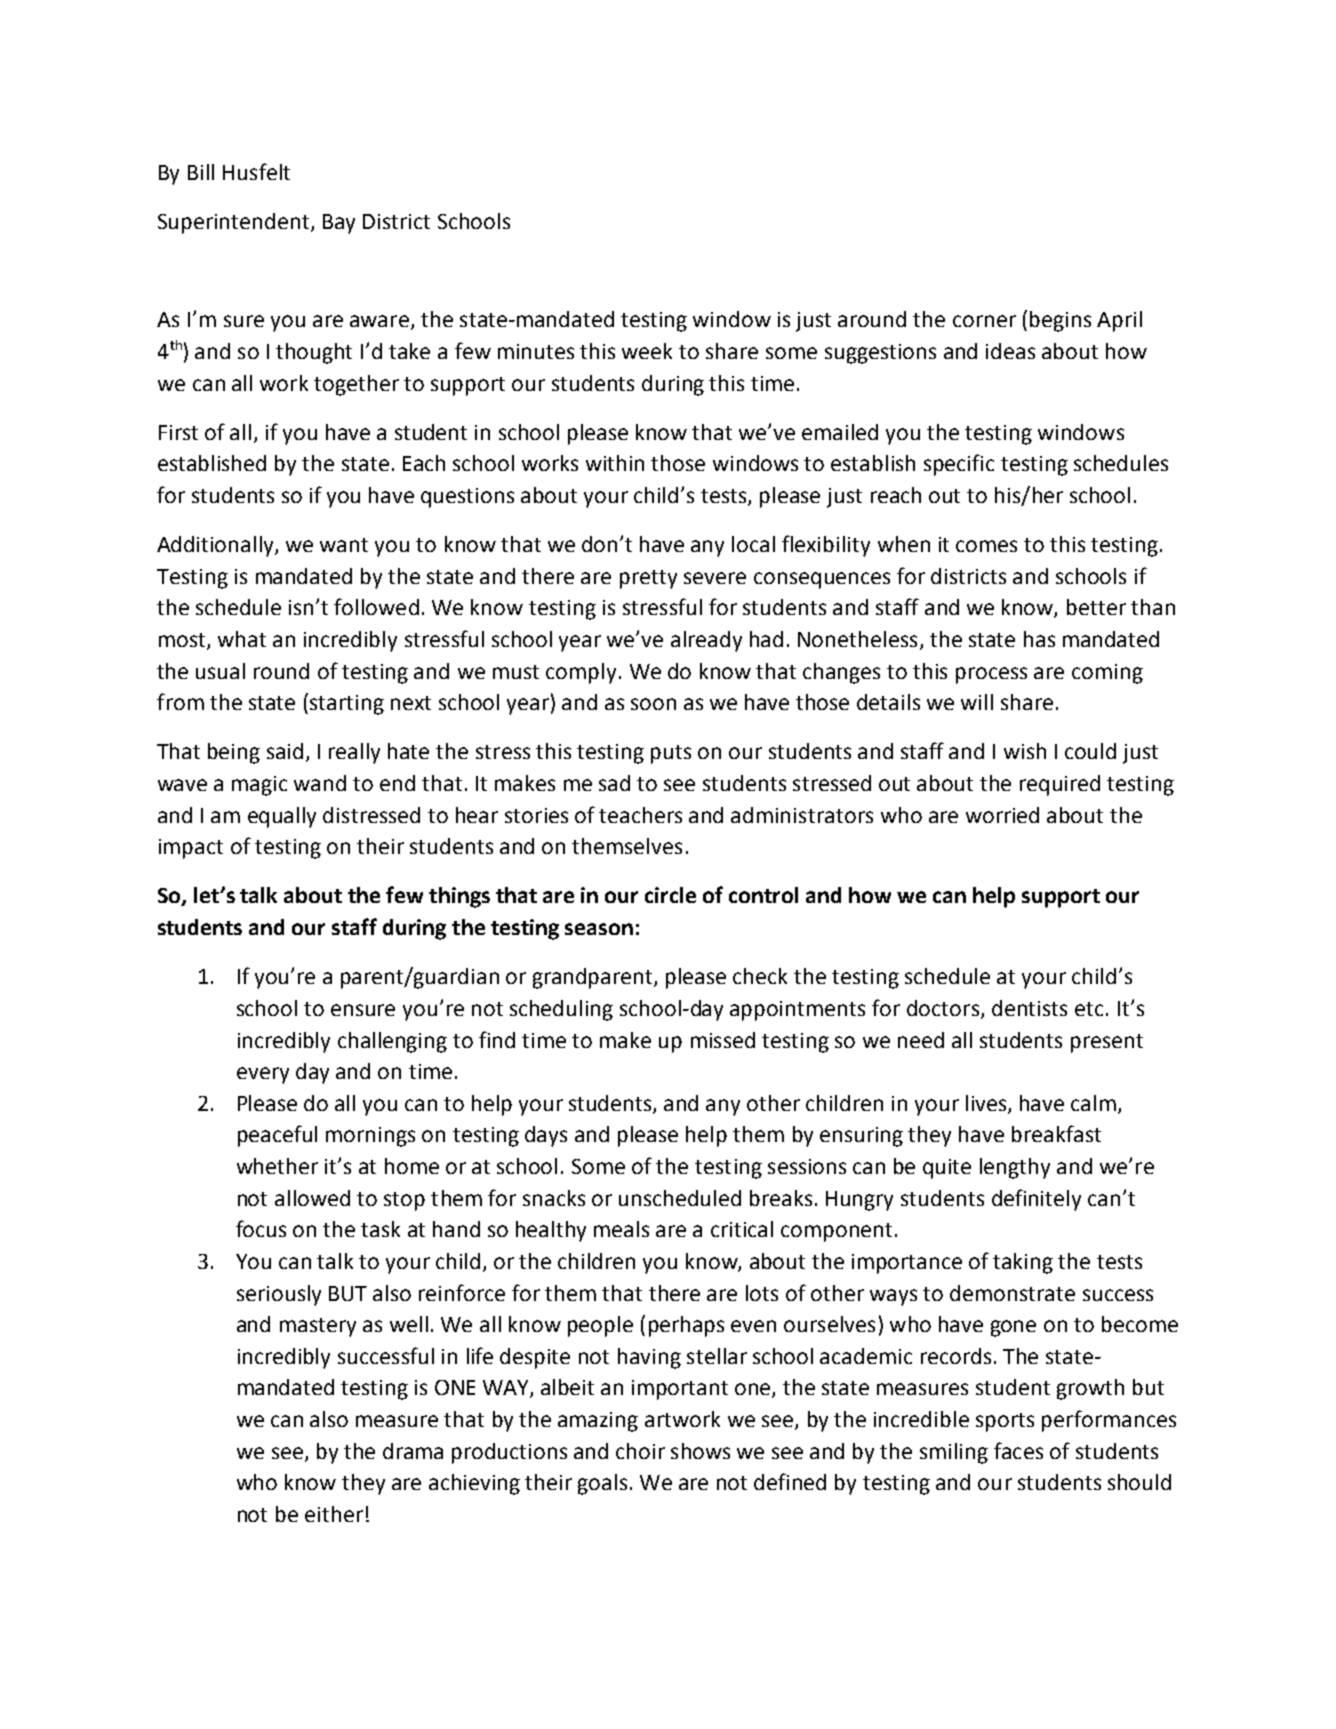 Image resolution: width=1336 pixels, height=1729 pixels. I want to click on pretty, so click(648, 579).
